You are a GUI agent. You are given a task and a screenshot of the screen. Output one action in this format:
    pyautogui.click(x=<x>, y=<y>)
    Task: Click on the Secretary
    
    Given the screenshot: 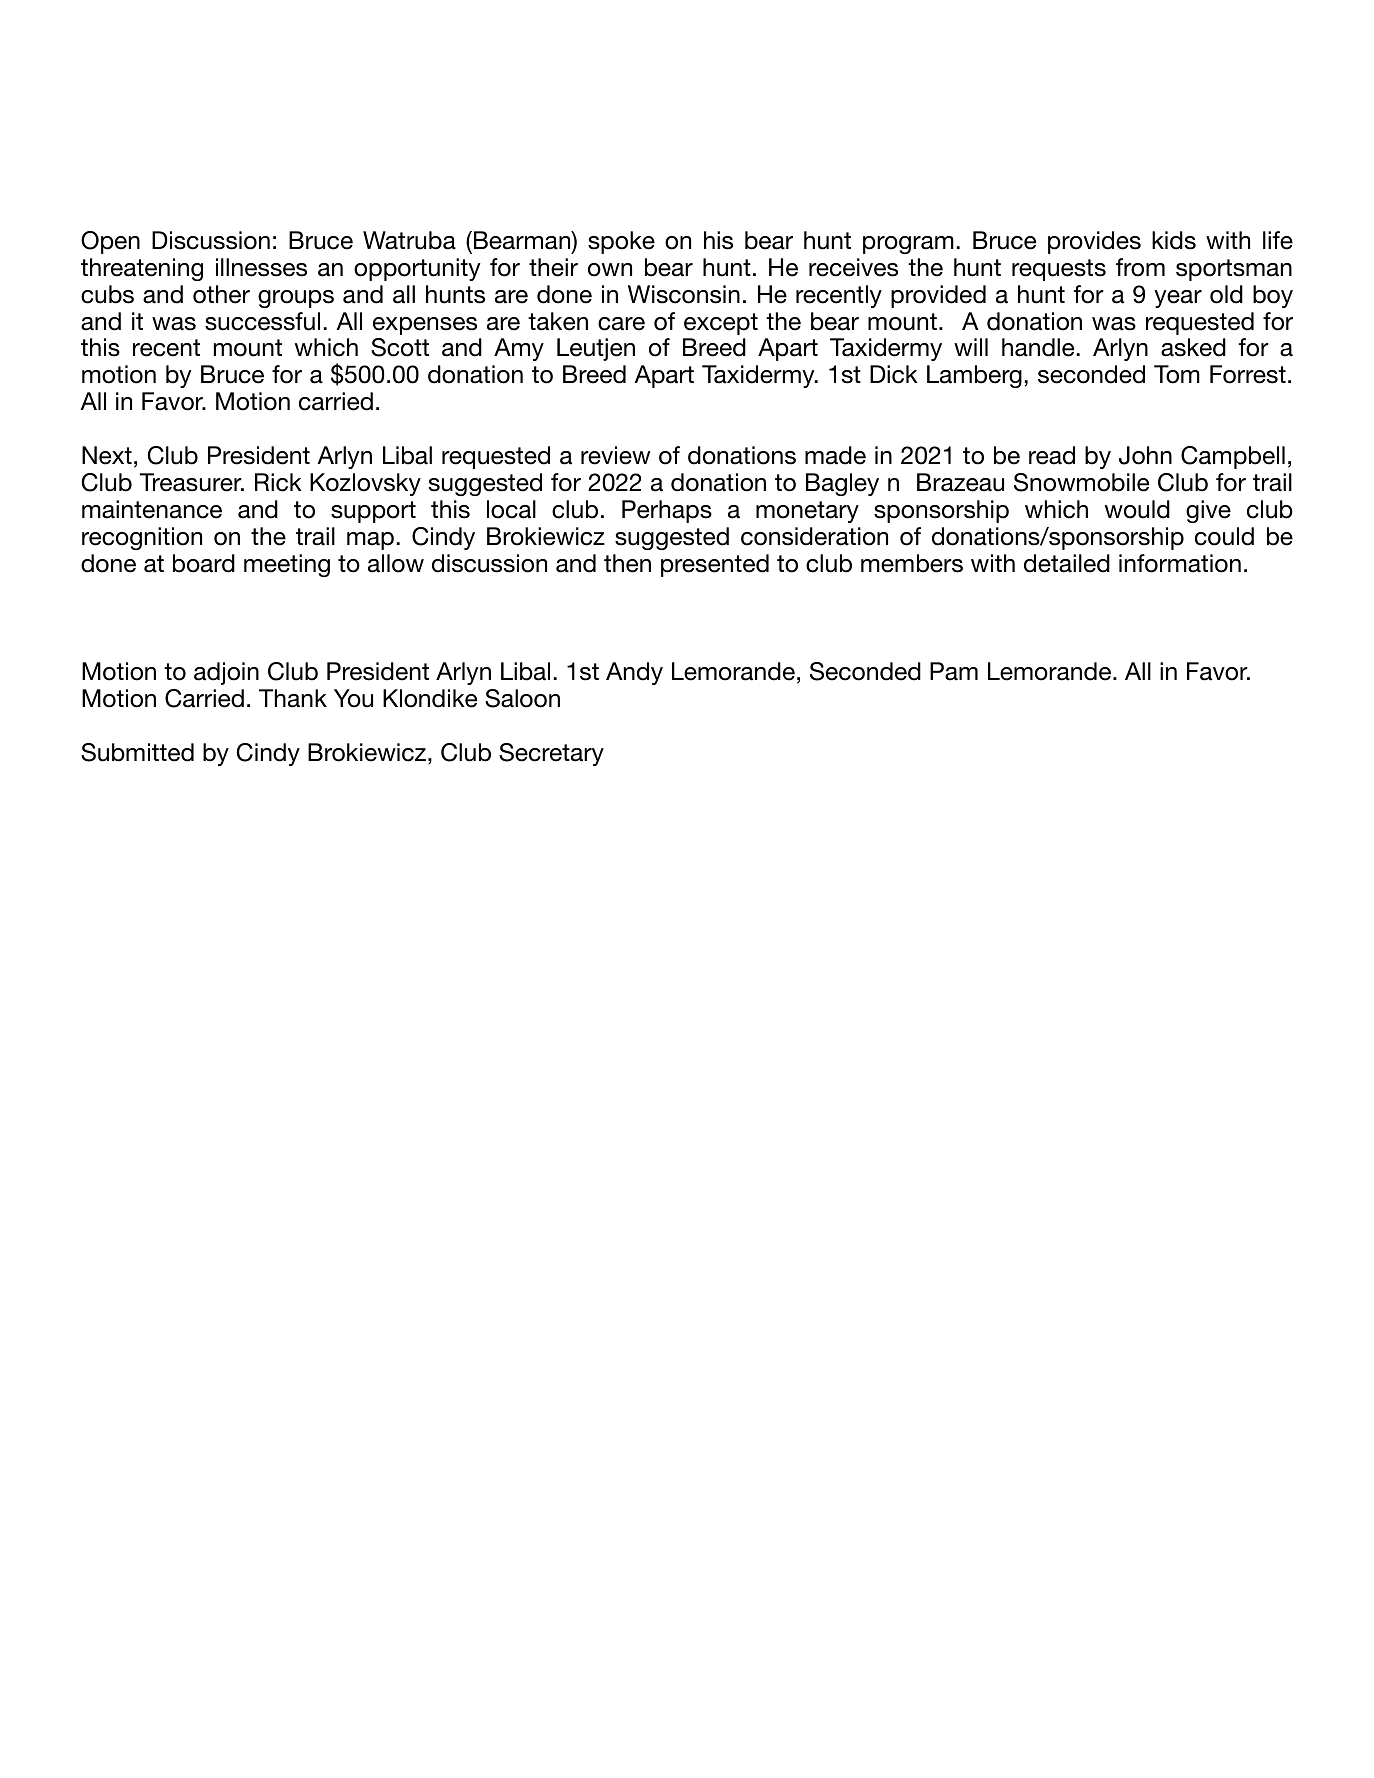 What is the action you would take?
    pyautogui.click(x=551, y=754)
